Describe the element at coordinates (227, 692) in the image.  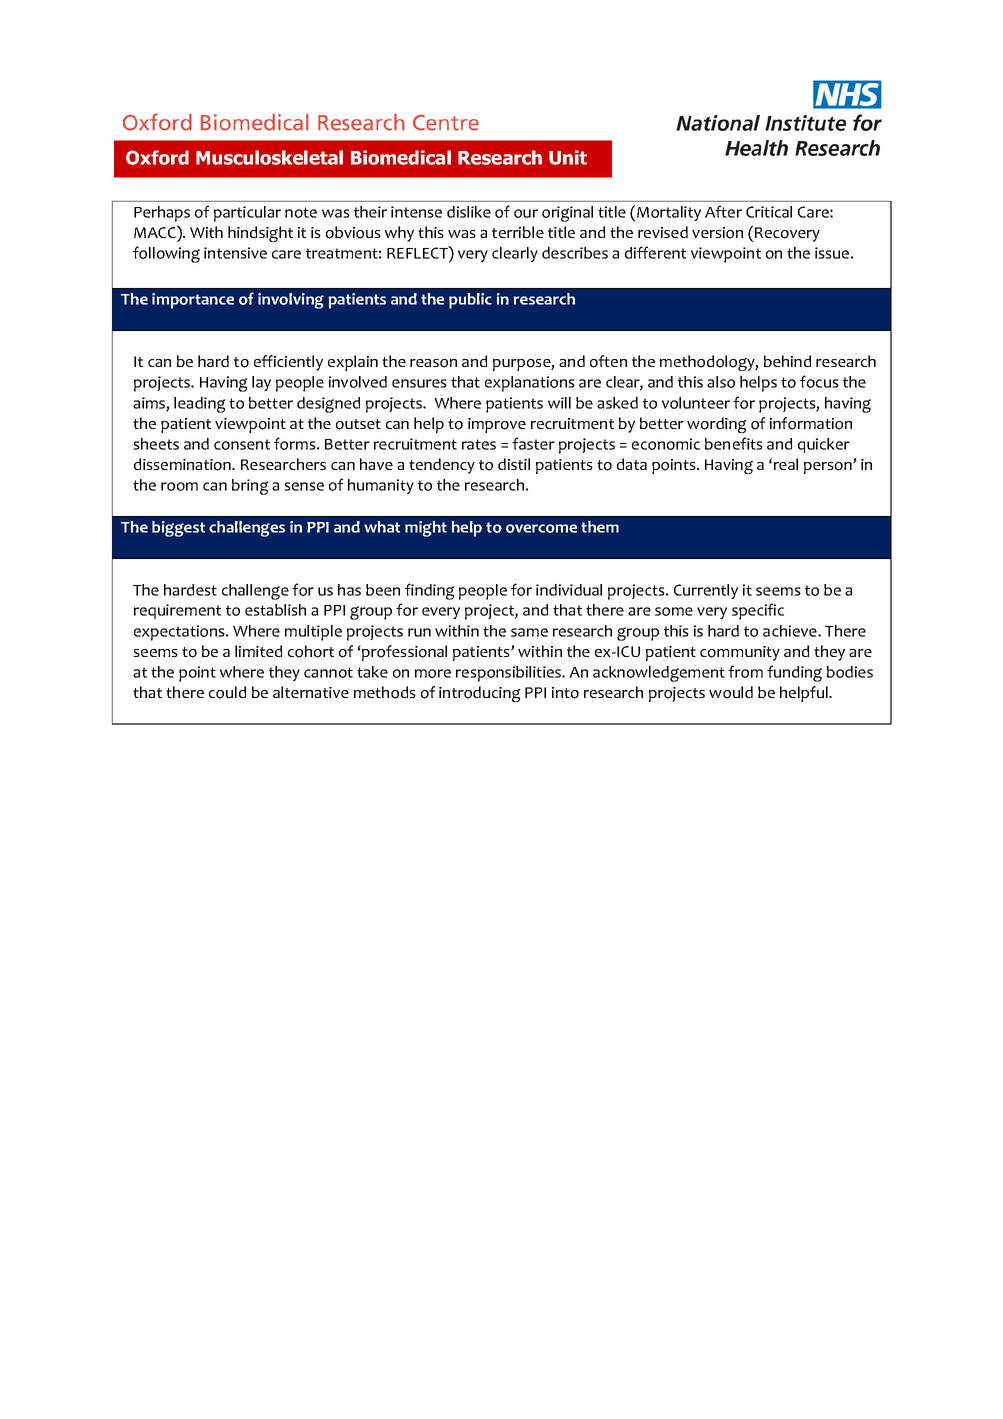
I see `could` at that location.
